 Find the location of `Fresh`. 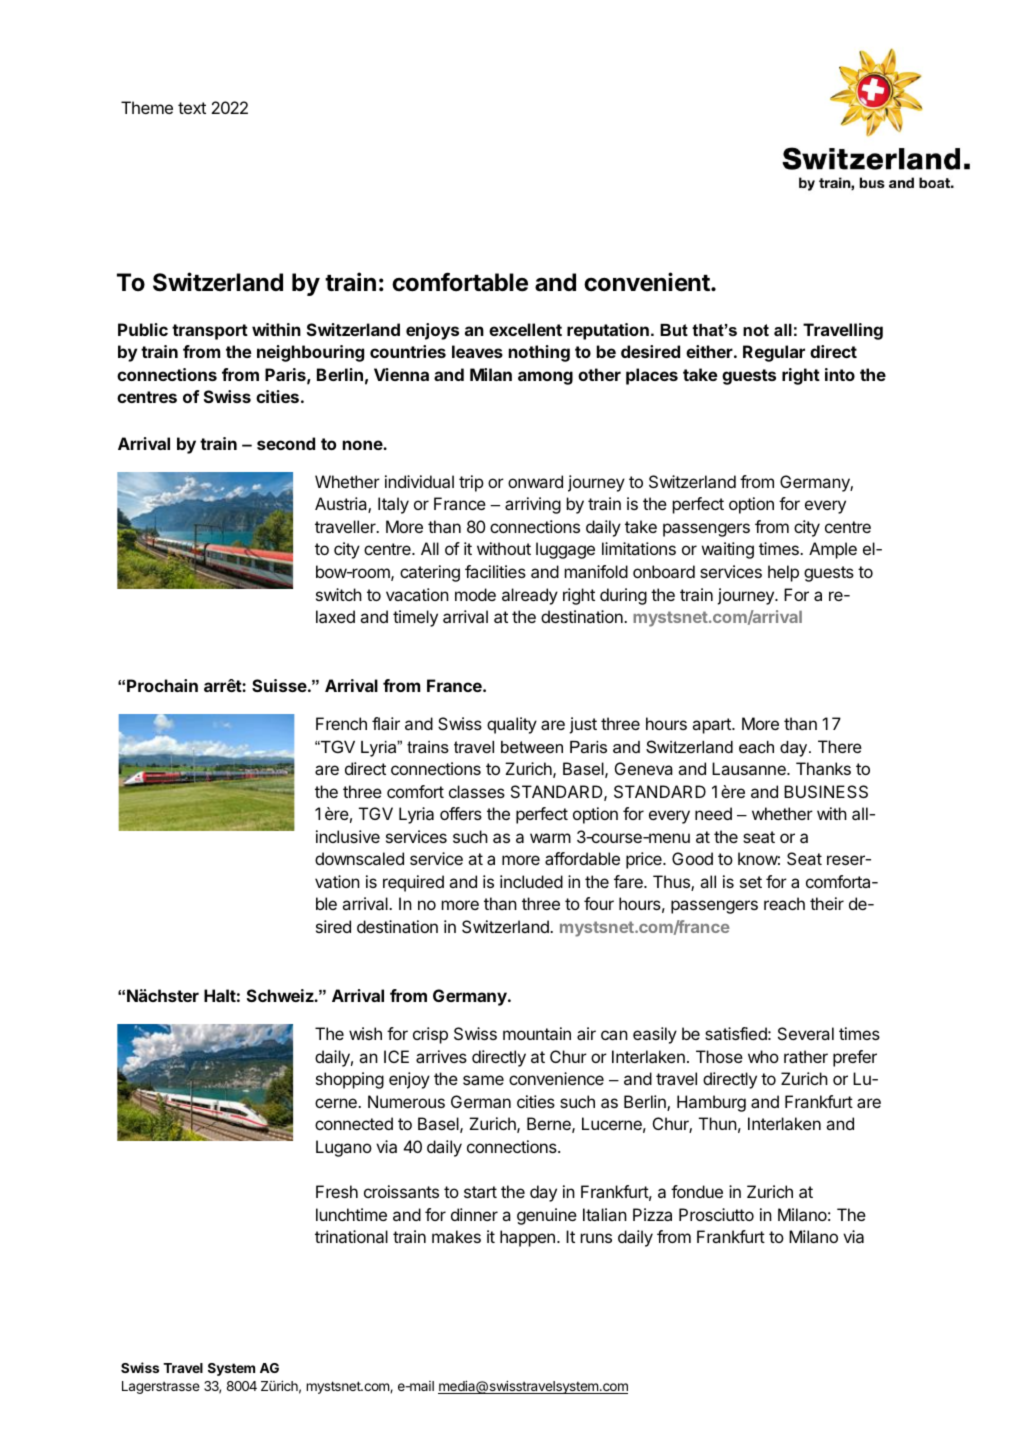

Fresh is located at coordinates (337, 1191).
